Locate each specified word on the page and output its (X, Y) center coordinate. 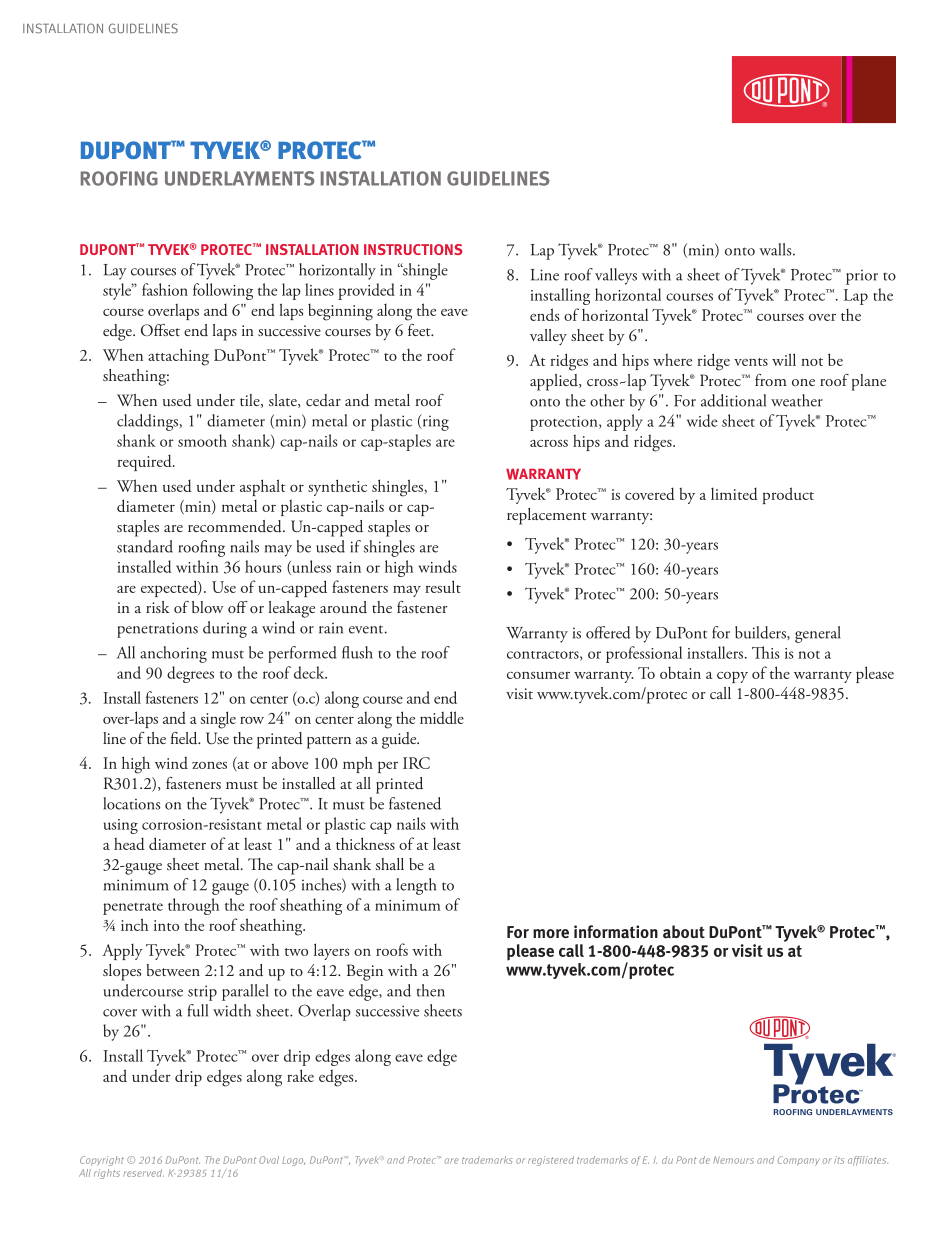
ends (544, 314)
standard (145, 546)
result (443, 586)
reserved (143, 1173)
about (684, 932)
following (223, 291)
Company (799, 1161)
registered (551, 1161)
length (416, 886)
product (788, 495)
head (129, 843)
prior (862, 277)
